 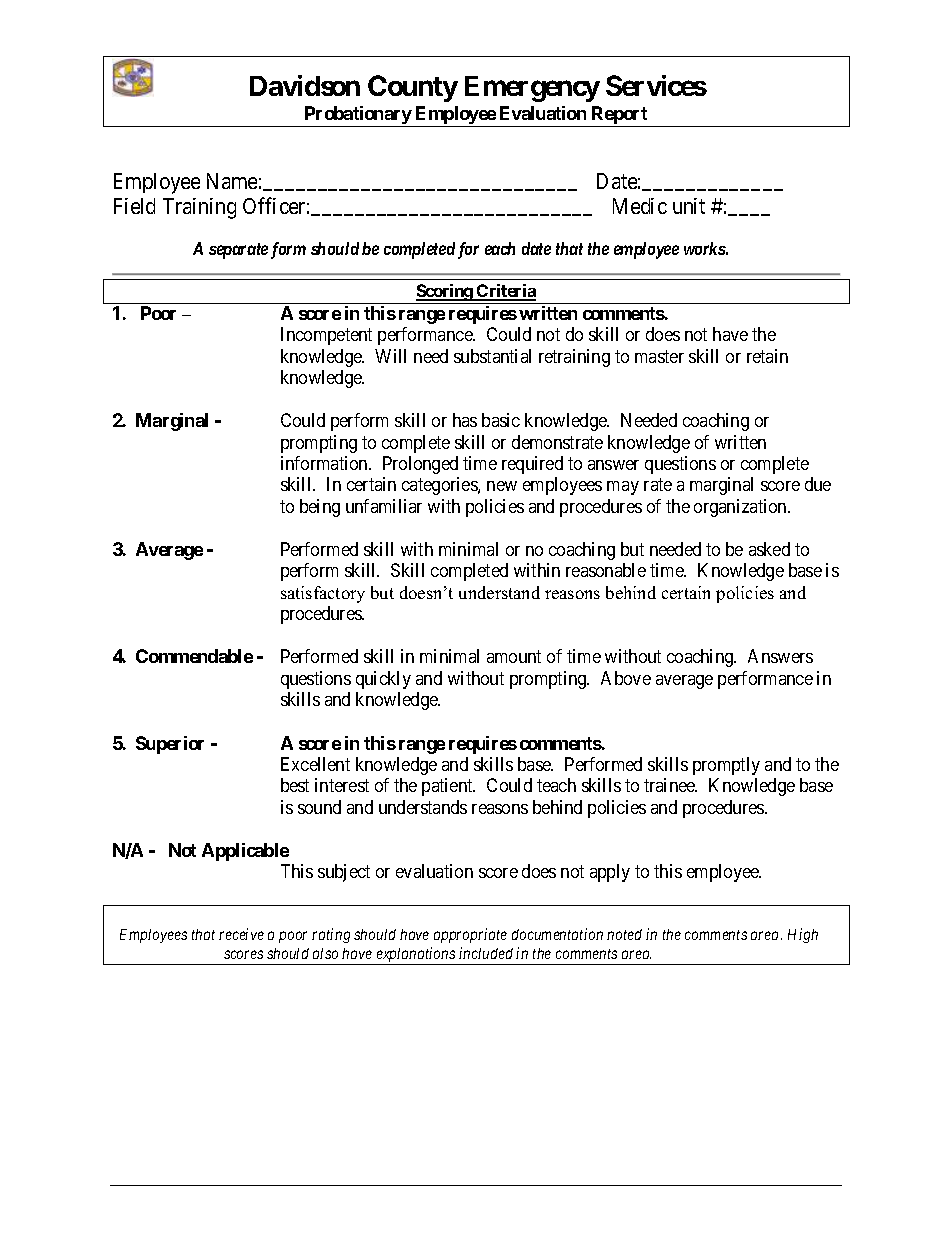 What do you see at coordinates (767, 356) in the document?
I see `retain` at bounding box center [767, 356].
